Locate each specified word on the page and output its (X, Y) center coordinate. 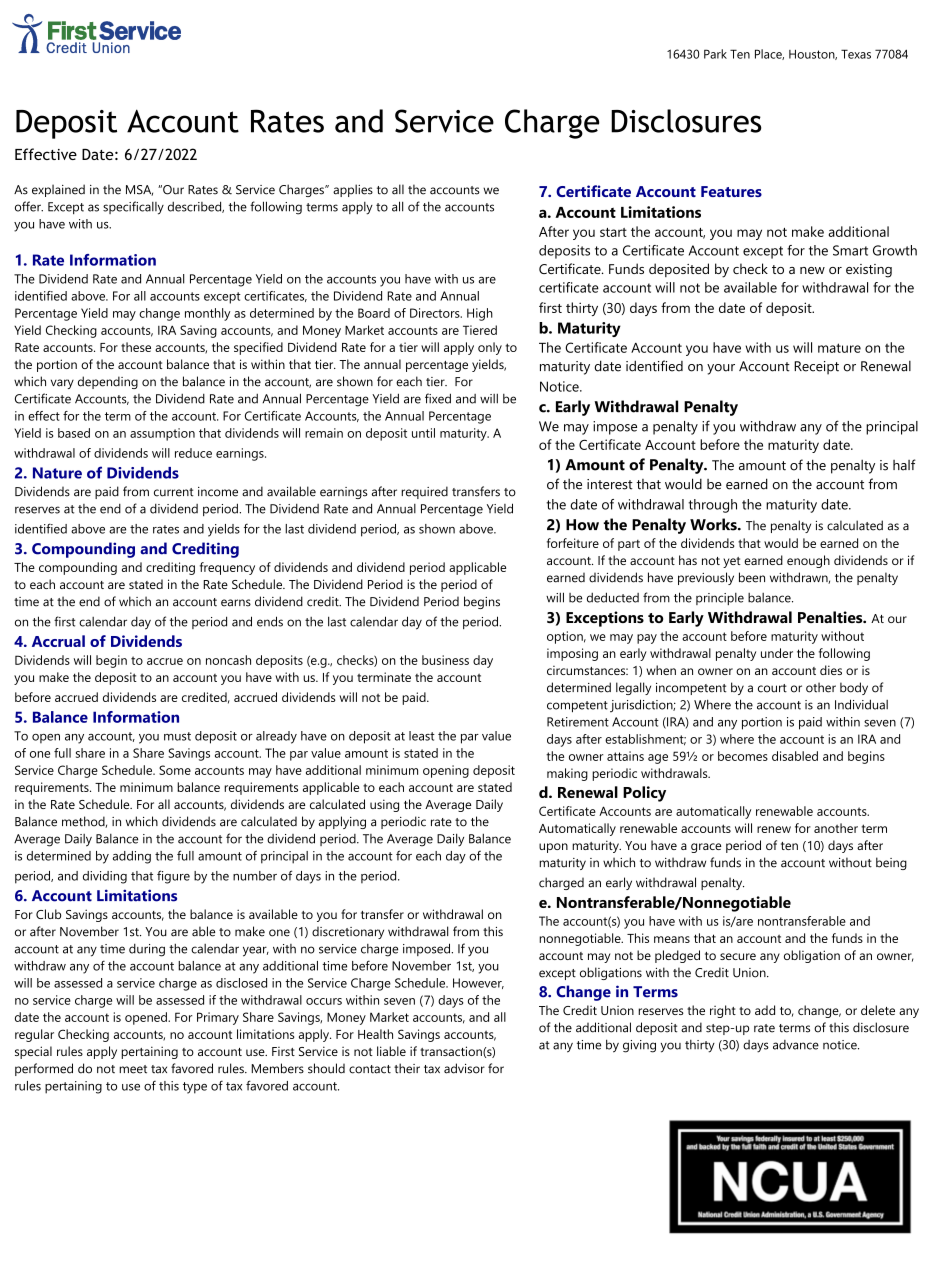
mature (839, 348)
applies (353, 190)
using (384, 805)
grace (706, 848)
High (480, 314)
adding (132, 857)
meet (133, 1069)
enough (808, 561)
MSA (139, 190)
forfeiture (573, 543)
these (136, 347)
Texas (856, 54)
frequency (227, 568)
